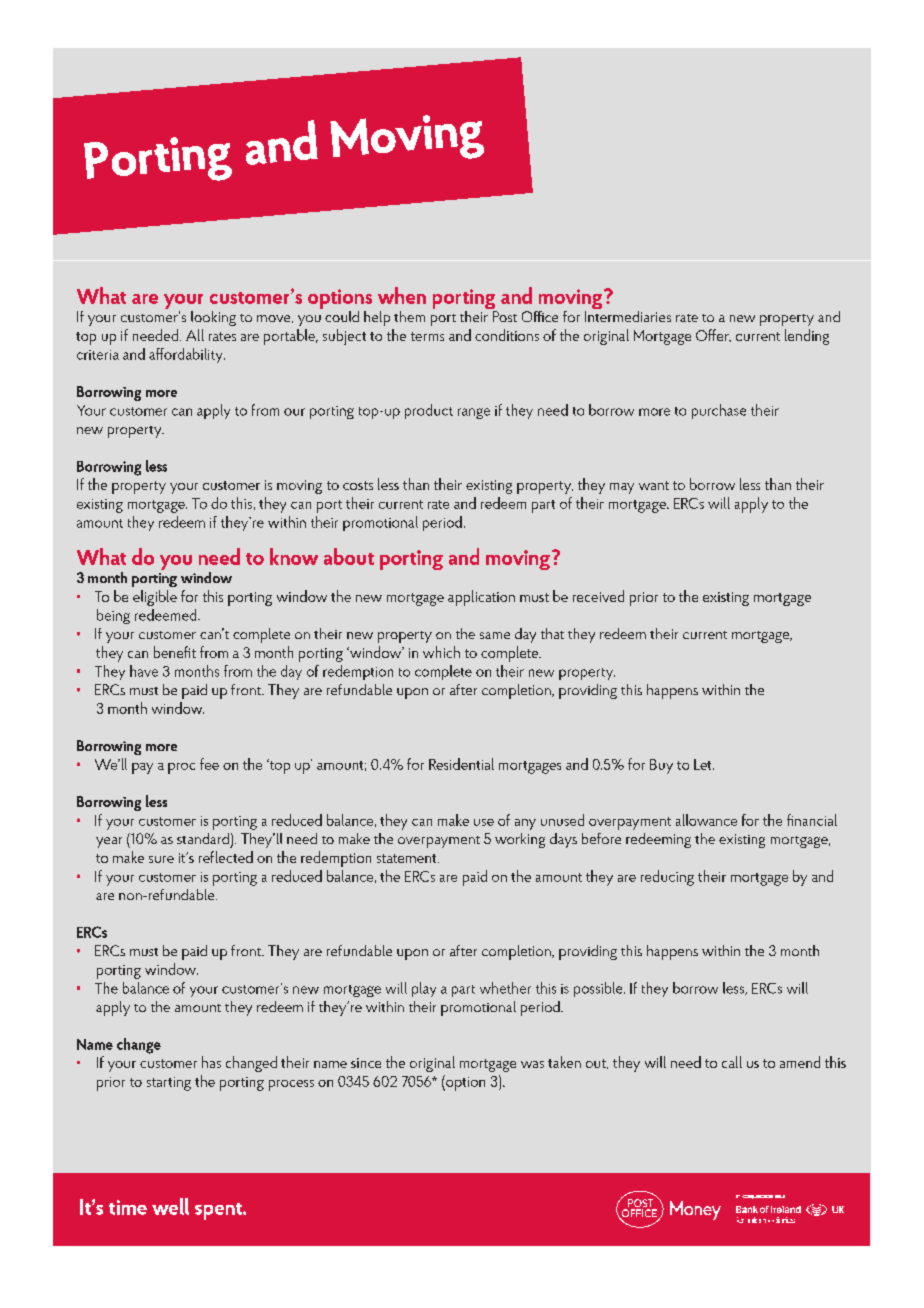 The height and width of the screenshot is (1308, 924). I want to click on fee, so click(209, 764).
